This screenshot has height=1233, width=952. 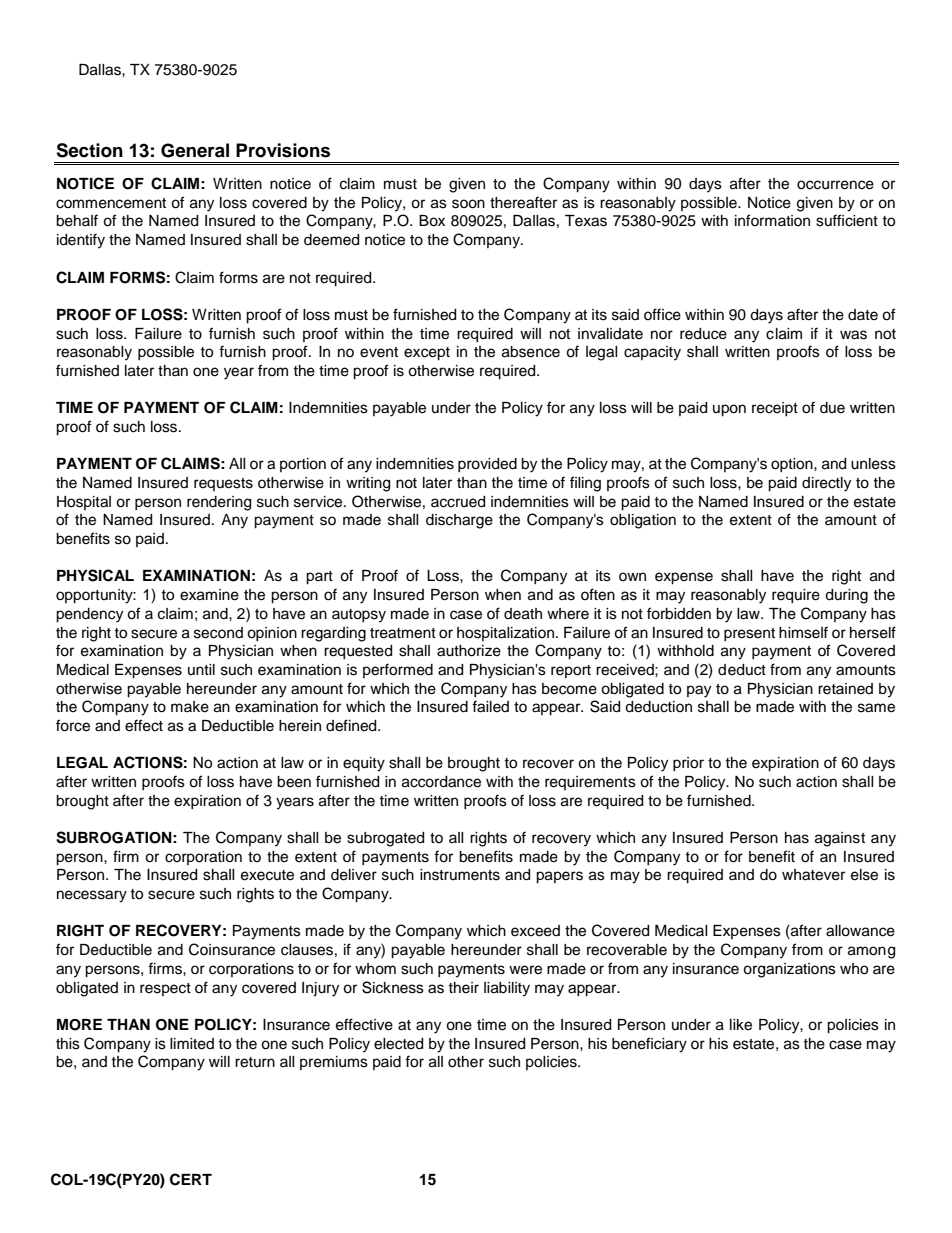 I want to click on authorize, so click(x=469, y=651).
